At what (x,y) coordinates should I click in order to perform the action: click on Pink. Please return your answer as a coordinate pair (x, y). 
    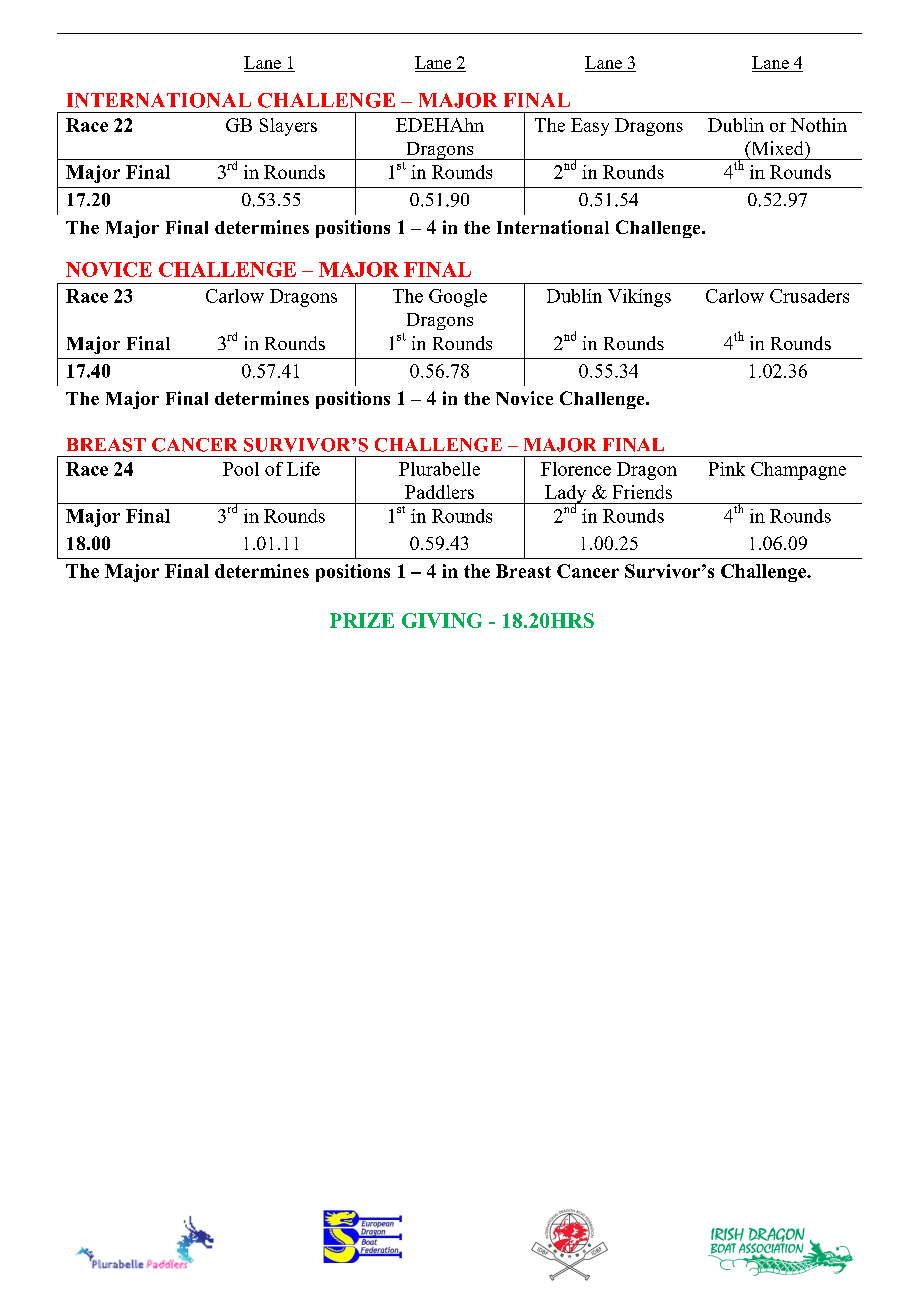
    Looking at the image, I should click on (727, 469).
